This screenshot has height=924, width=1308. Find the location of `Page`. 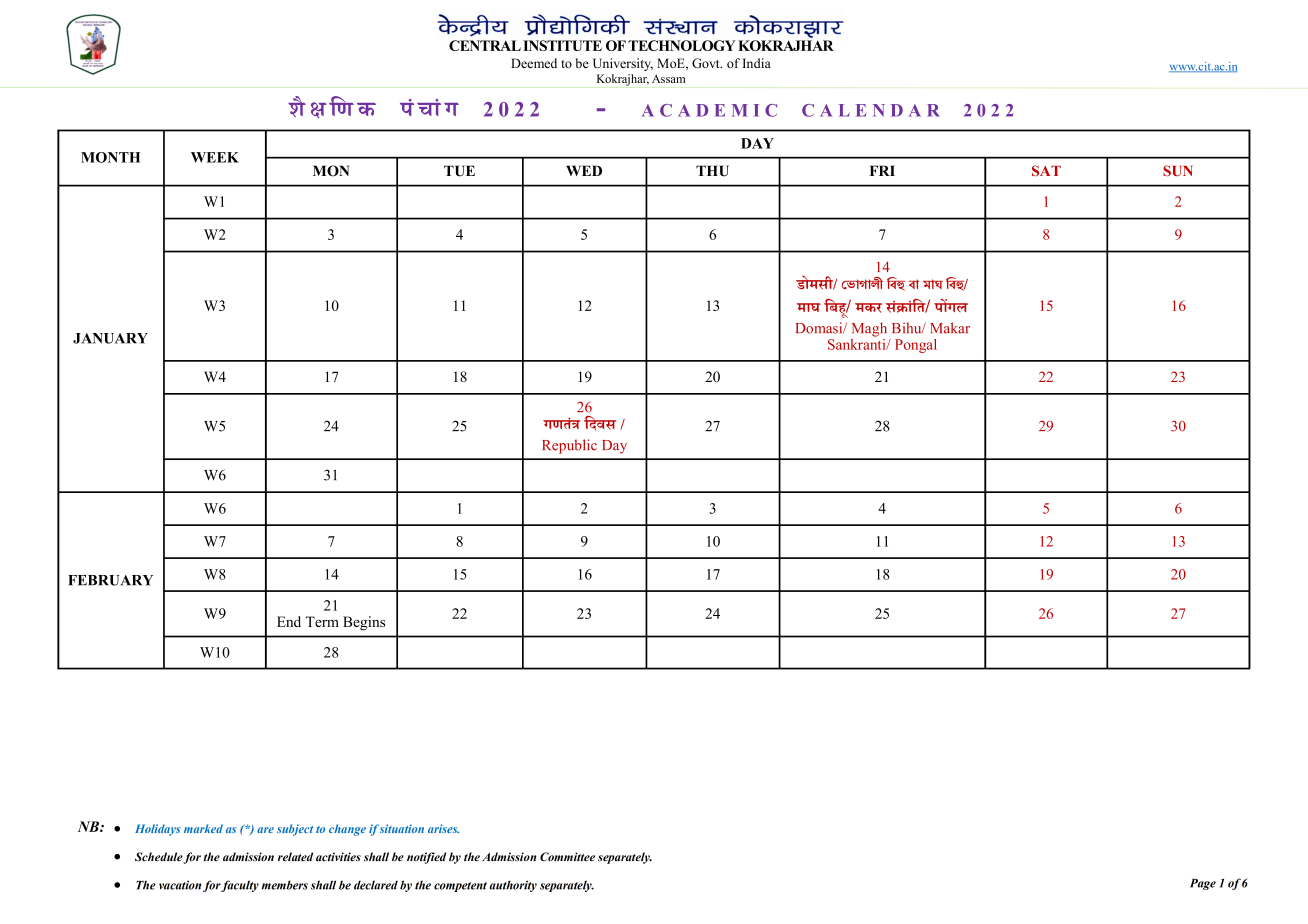

Page is located at coordinates (1203, 884).
